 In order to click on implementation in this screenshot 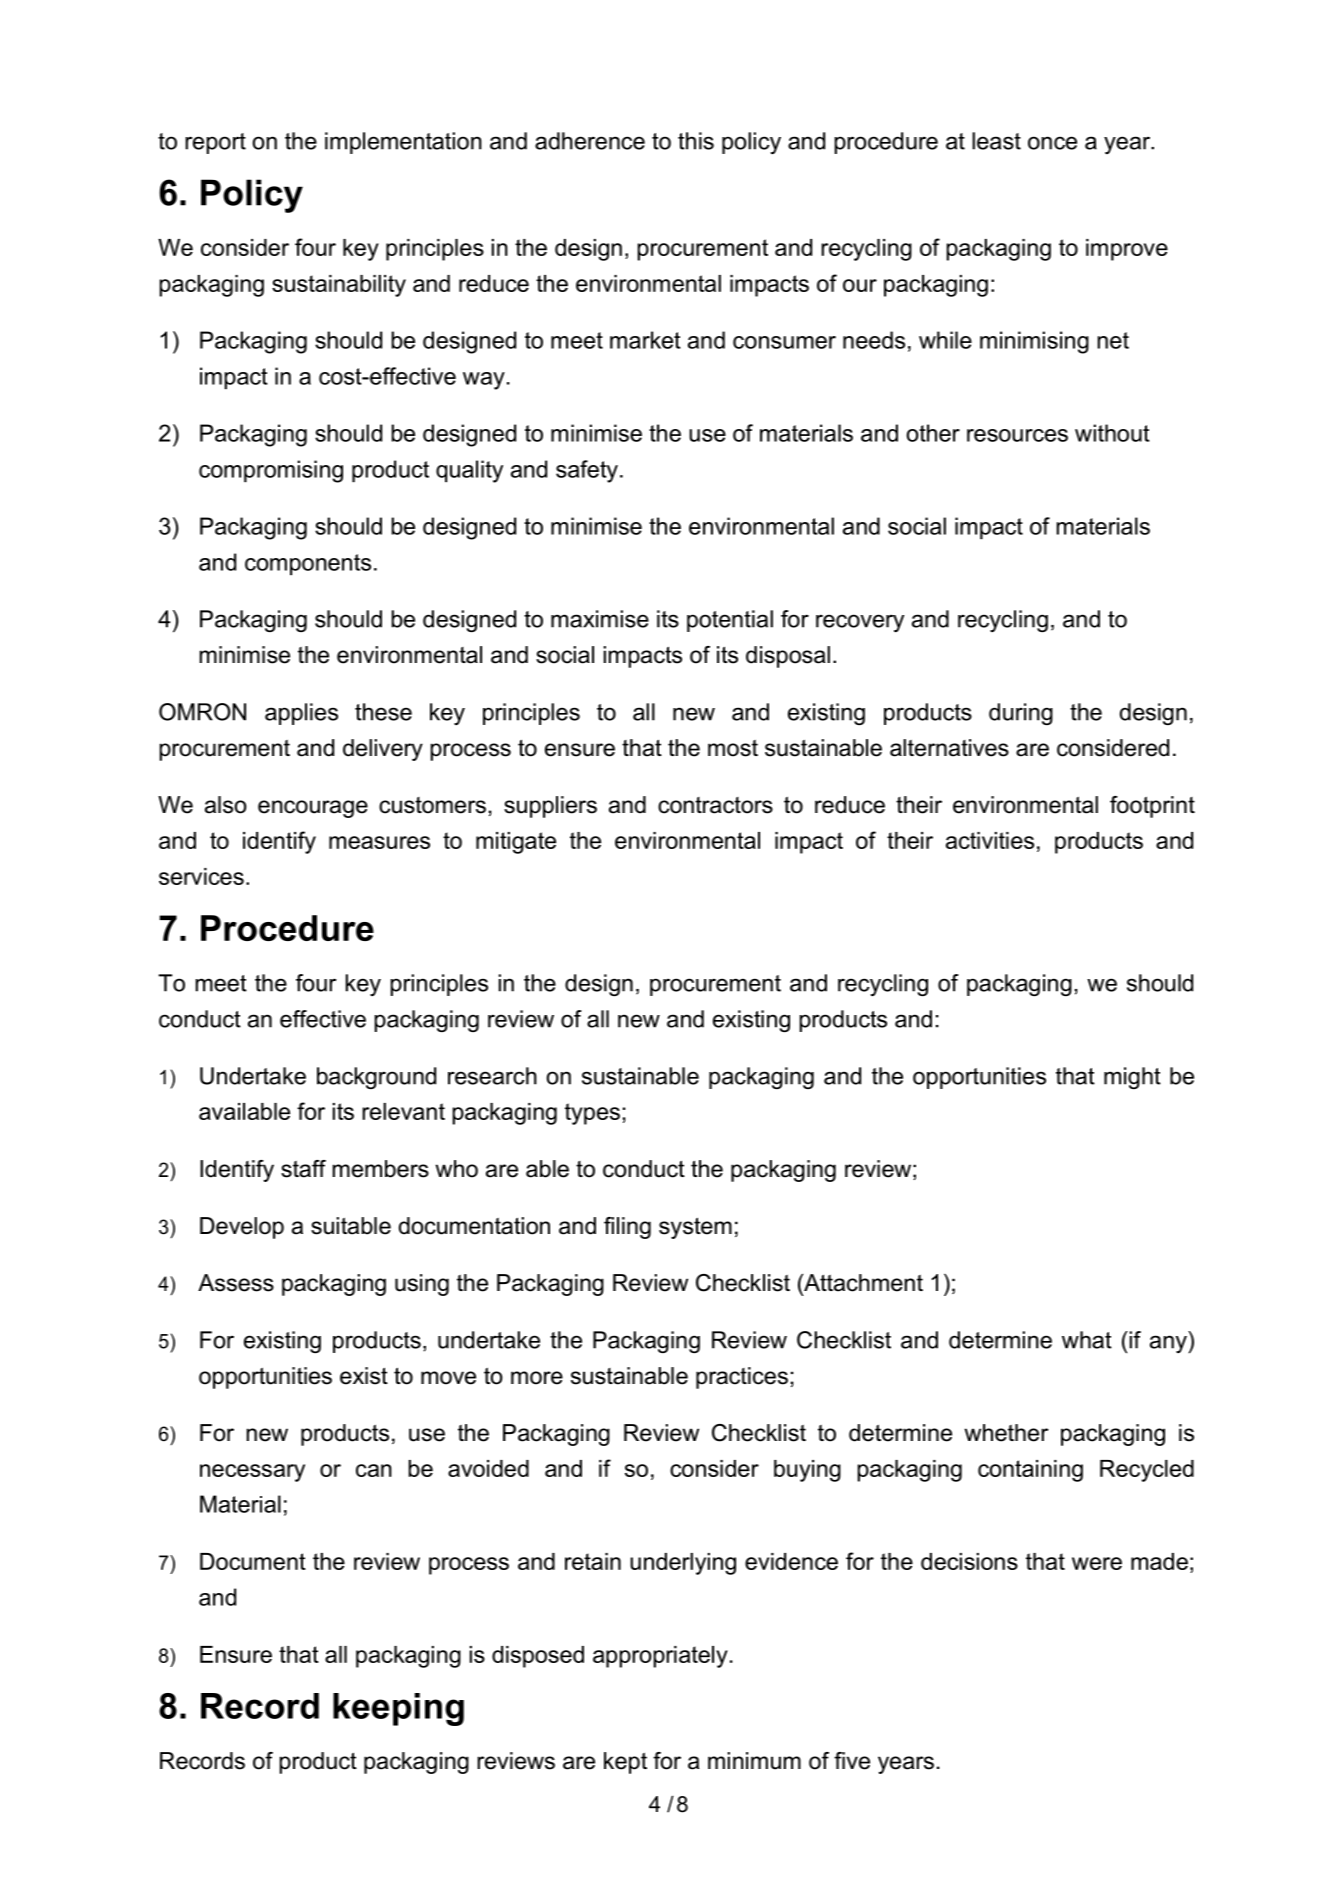, I will do `click(403, 143)`.
